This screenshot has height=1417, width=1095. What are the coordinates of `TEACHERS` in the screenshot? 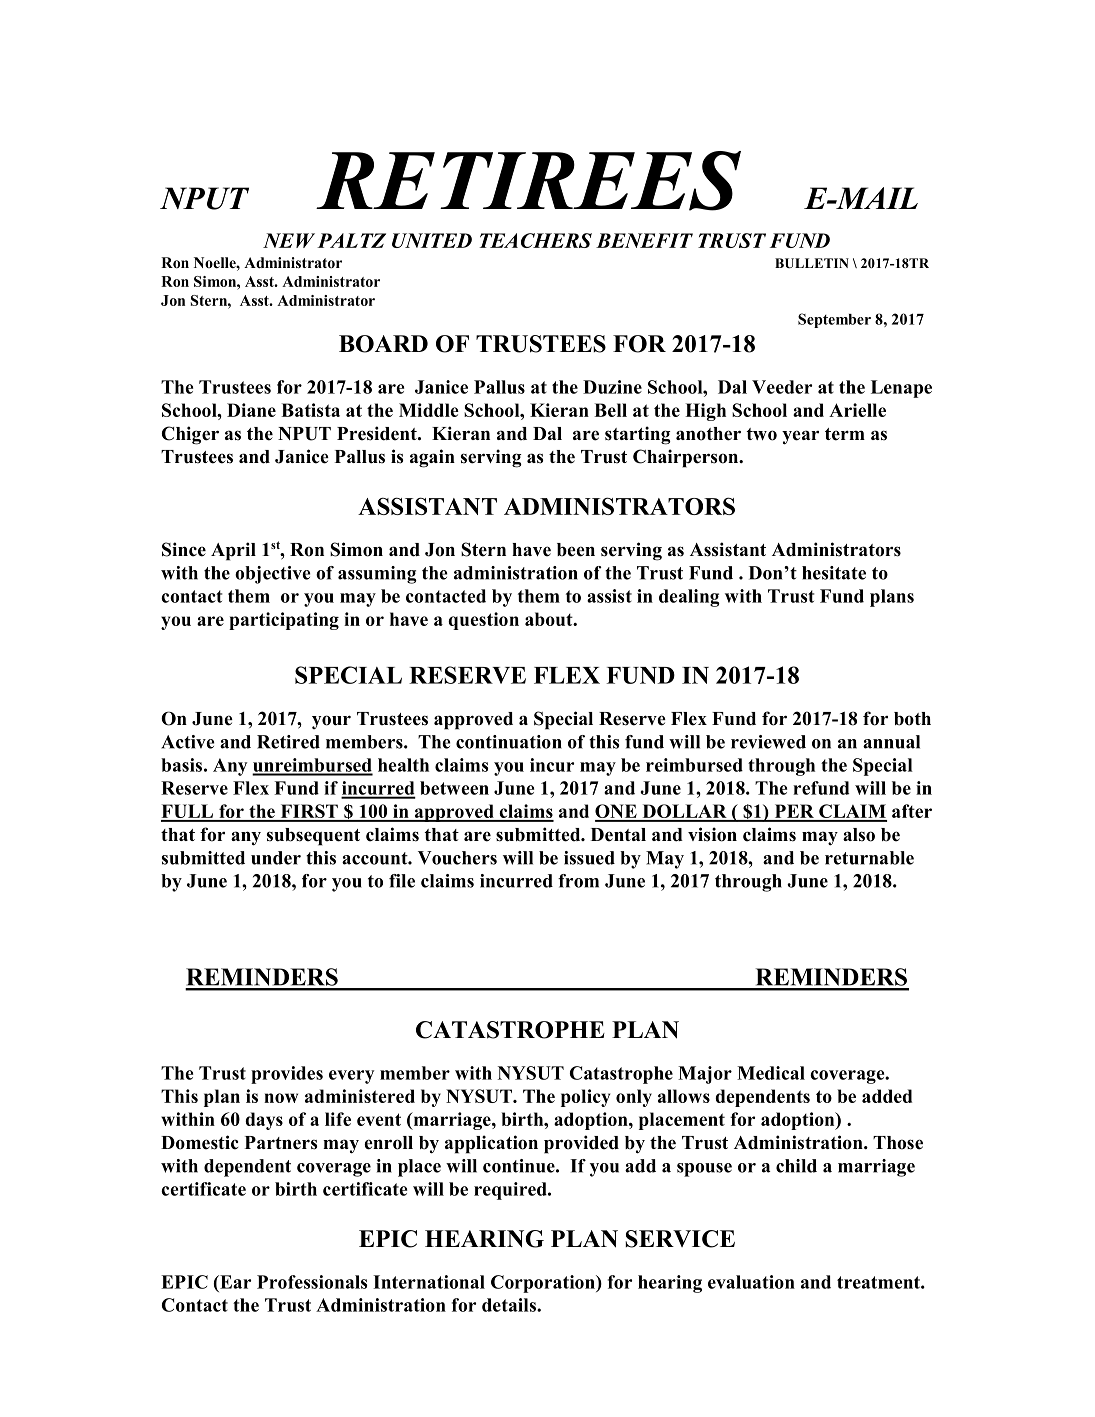 It's located at (535, 240).
